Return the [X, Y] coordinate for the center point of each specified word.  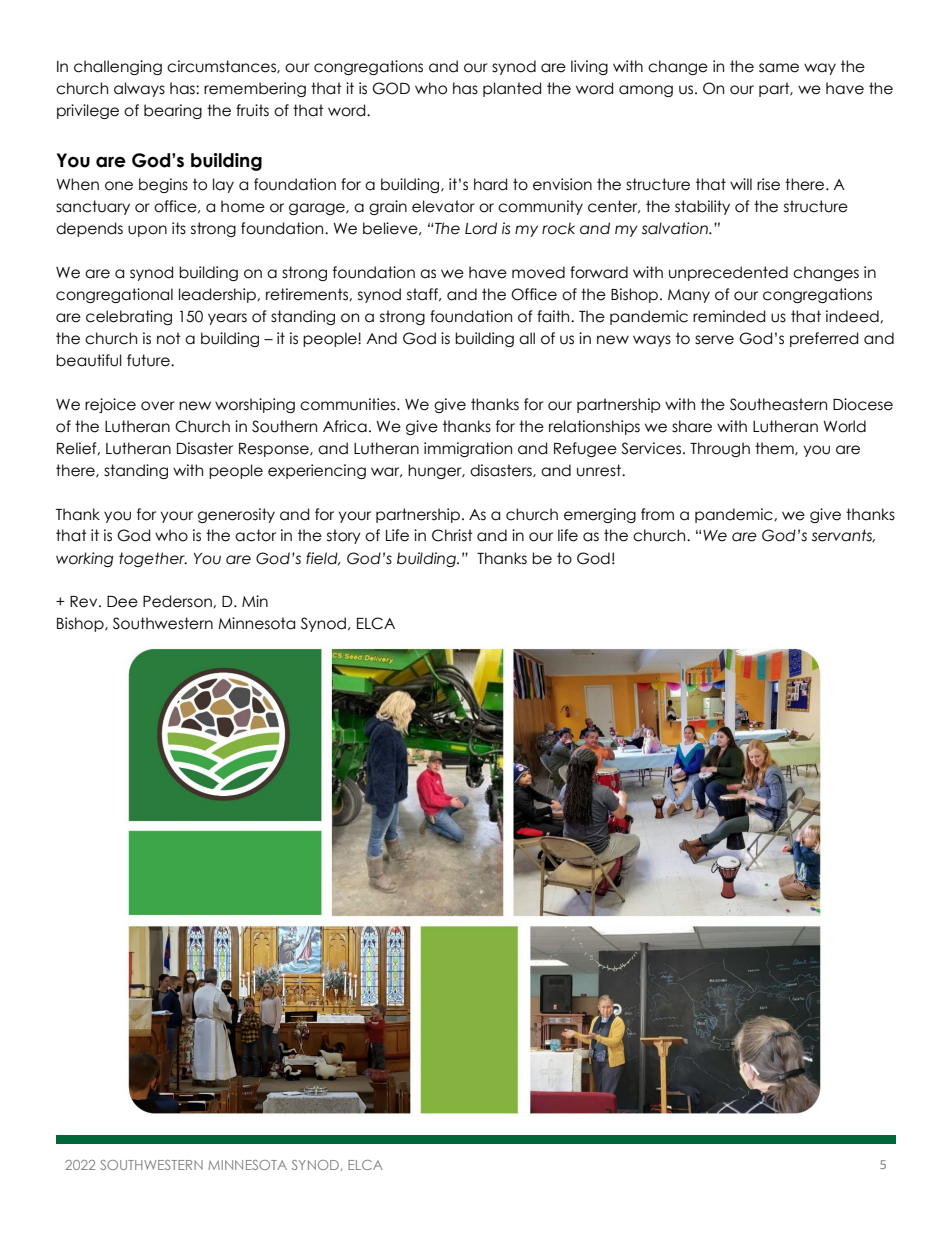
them [775, 449]
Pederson [178, 601]
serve [714, 340]
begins [163, 185]
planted [512, 89]
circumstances [222, 67]
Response [275, 450]
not [169, 338]
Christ [452, 535]
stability [702, 207]
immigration [468, 449]
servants [843, 535]
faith [554, 316]
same [779, 68]
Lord [481, 228]
